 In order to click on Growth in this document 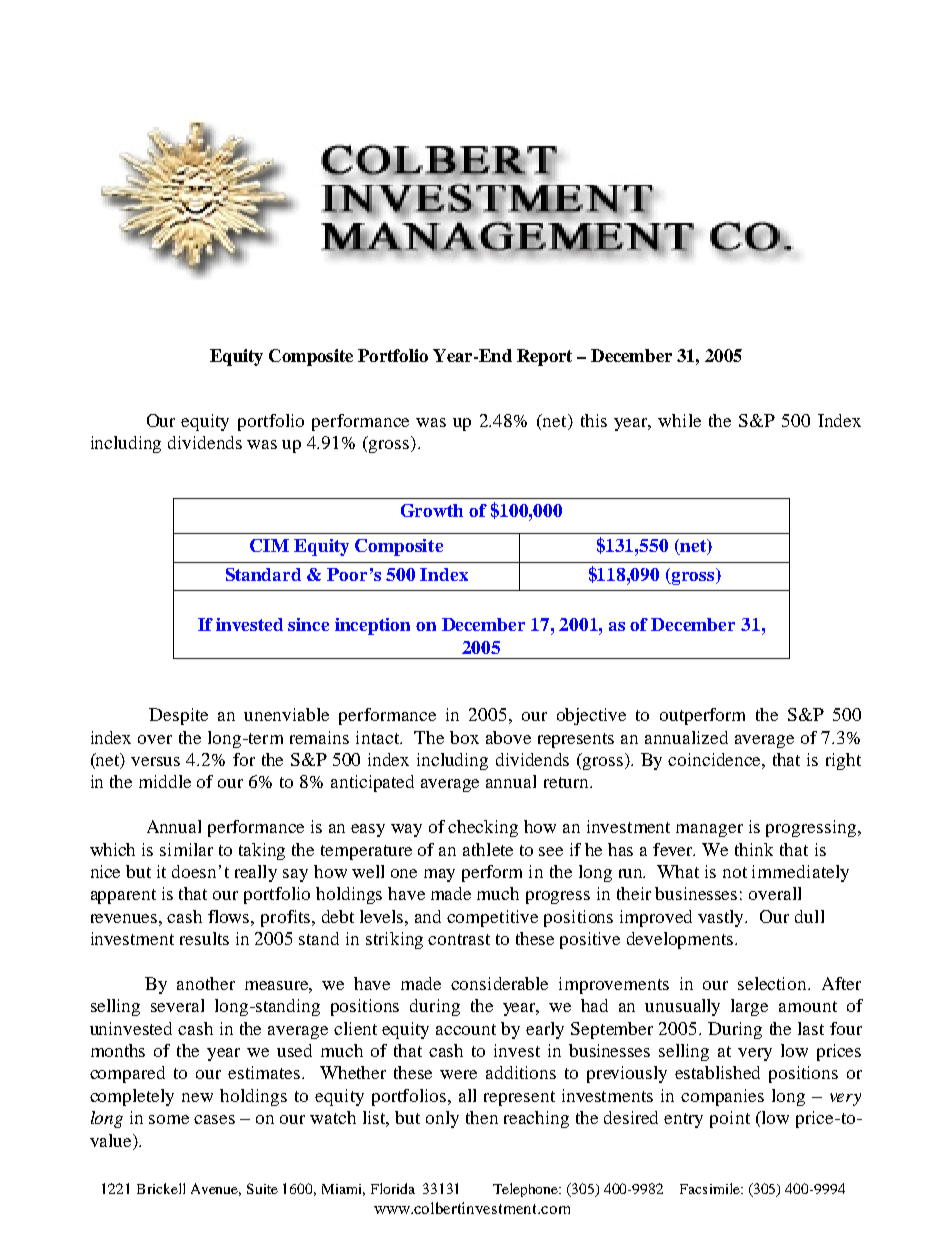, I will do `click(432, 510)`.
